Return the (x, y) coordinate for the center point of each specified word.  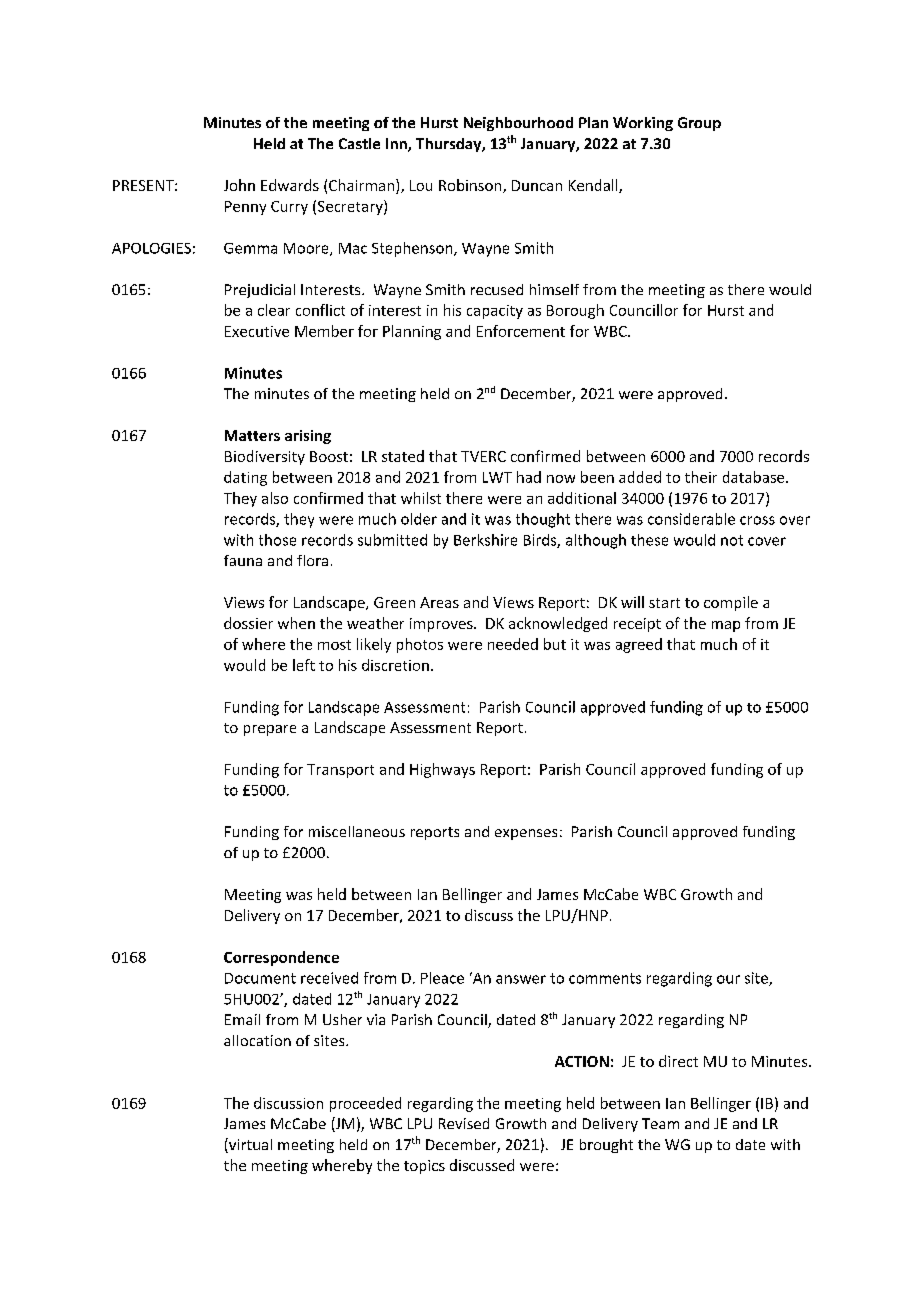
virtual (249, 1145)
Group (699, 124)
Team (660, 1123)
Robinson (471, 186)
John (239, 185)
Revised (464, 1123)
